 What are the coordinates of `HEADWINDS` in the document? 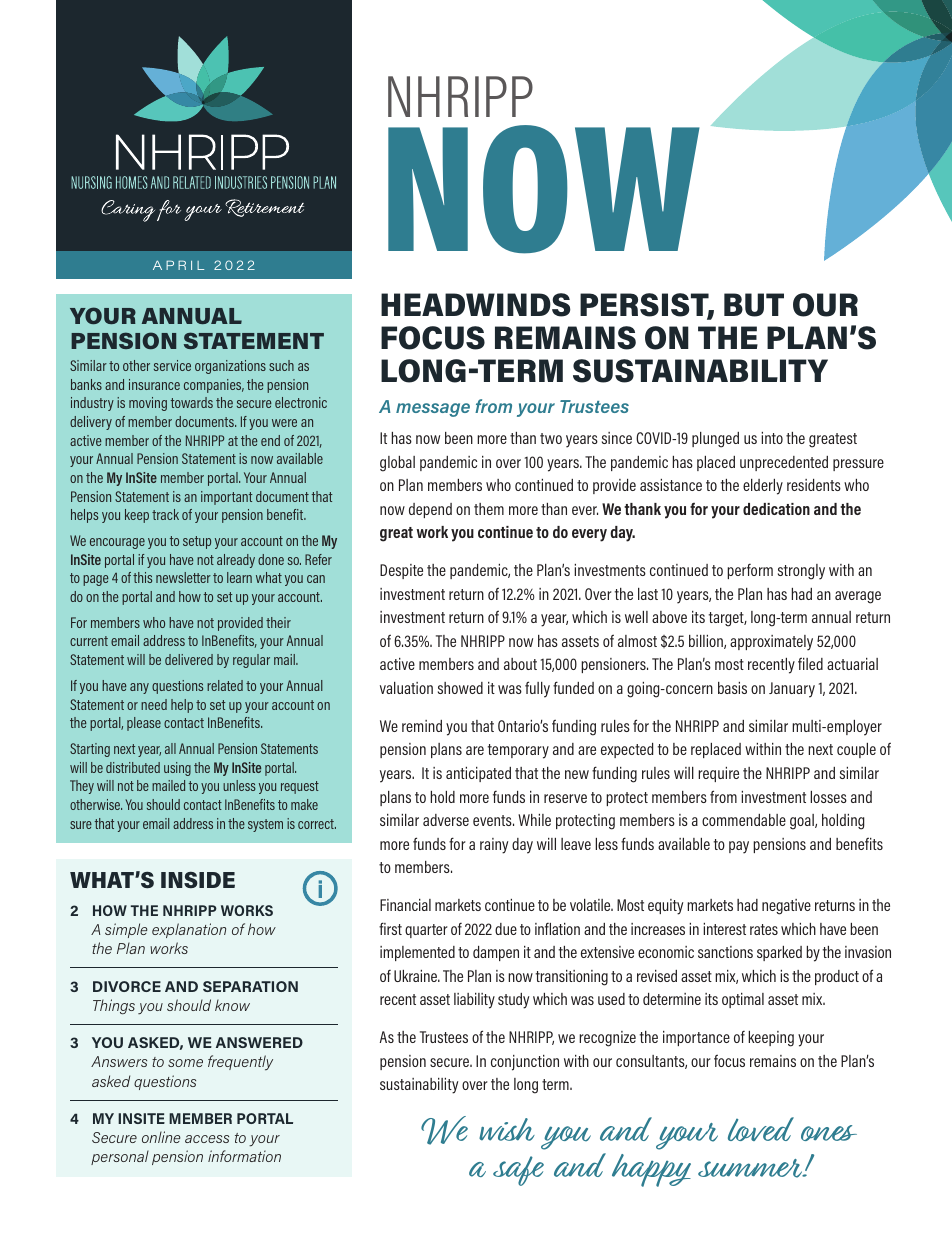 It's located at (476, 305).
